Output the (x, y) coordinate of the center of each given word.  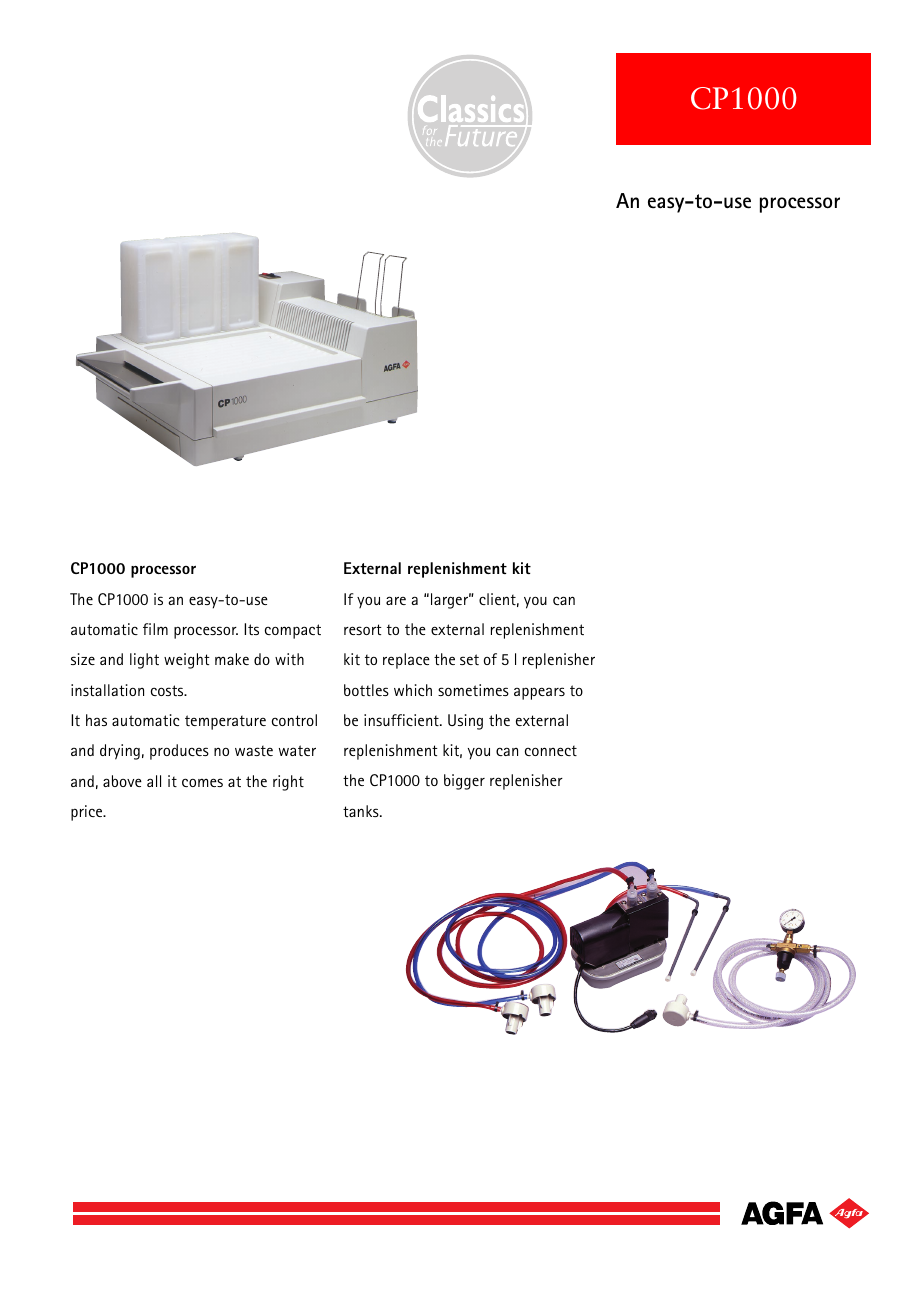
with (289, 659)
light (144, 661)
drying (120, 752)
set (469, 659)
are (396, 600)
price (88, 813)
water (297, 750)
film (155, 629)
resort (363, 629)
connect (551, 750)
